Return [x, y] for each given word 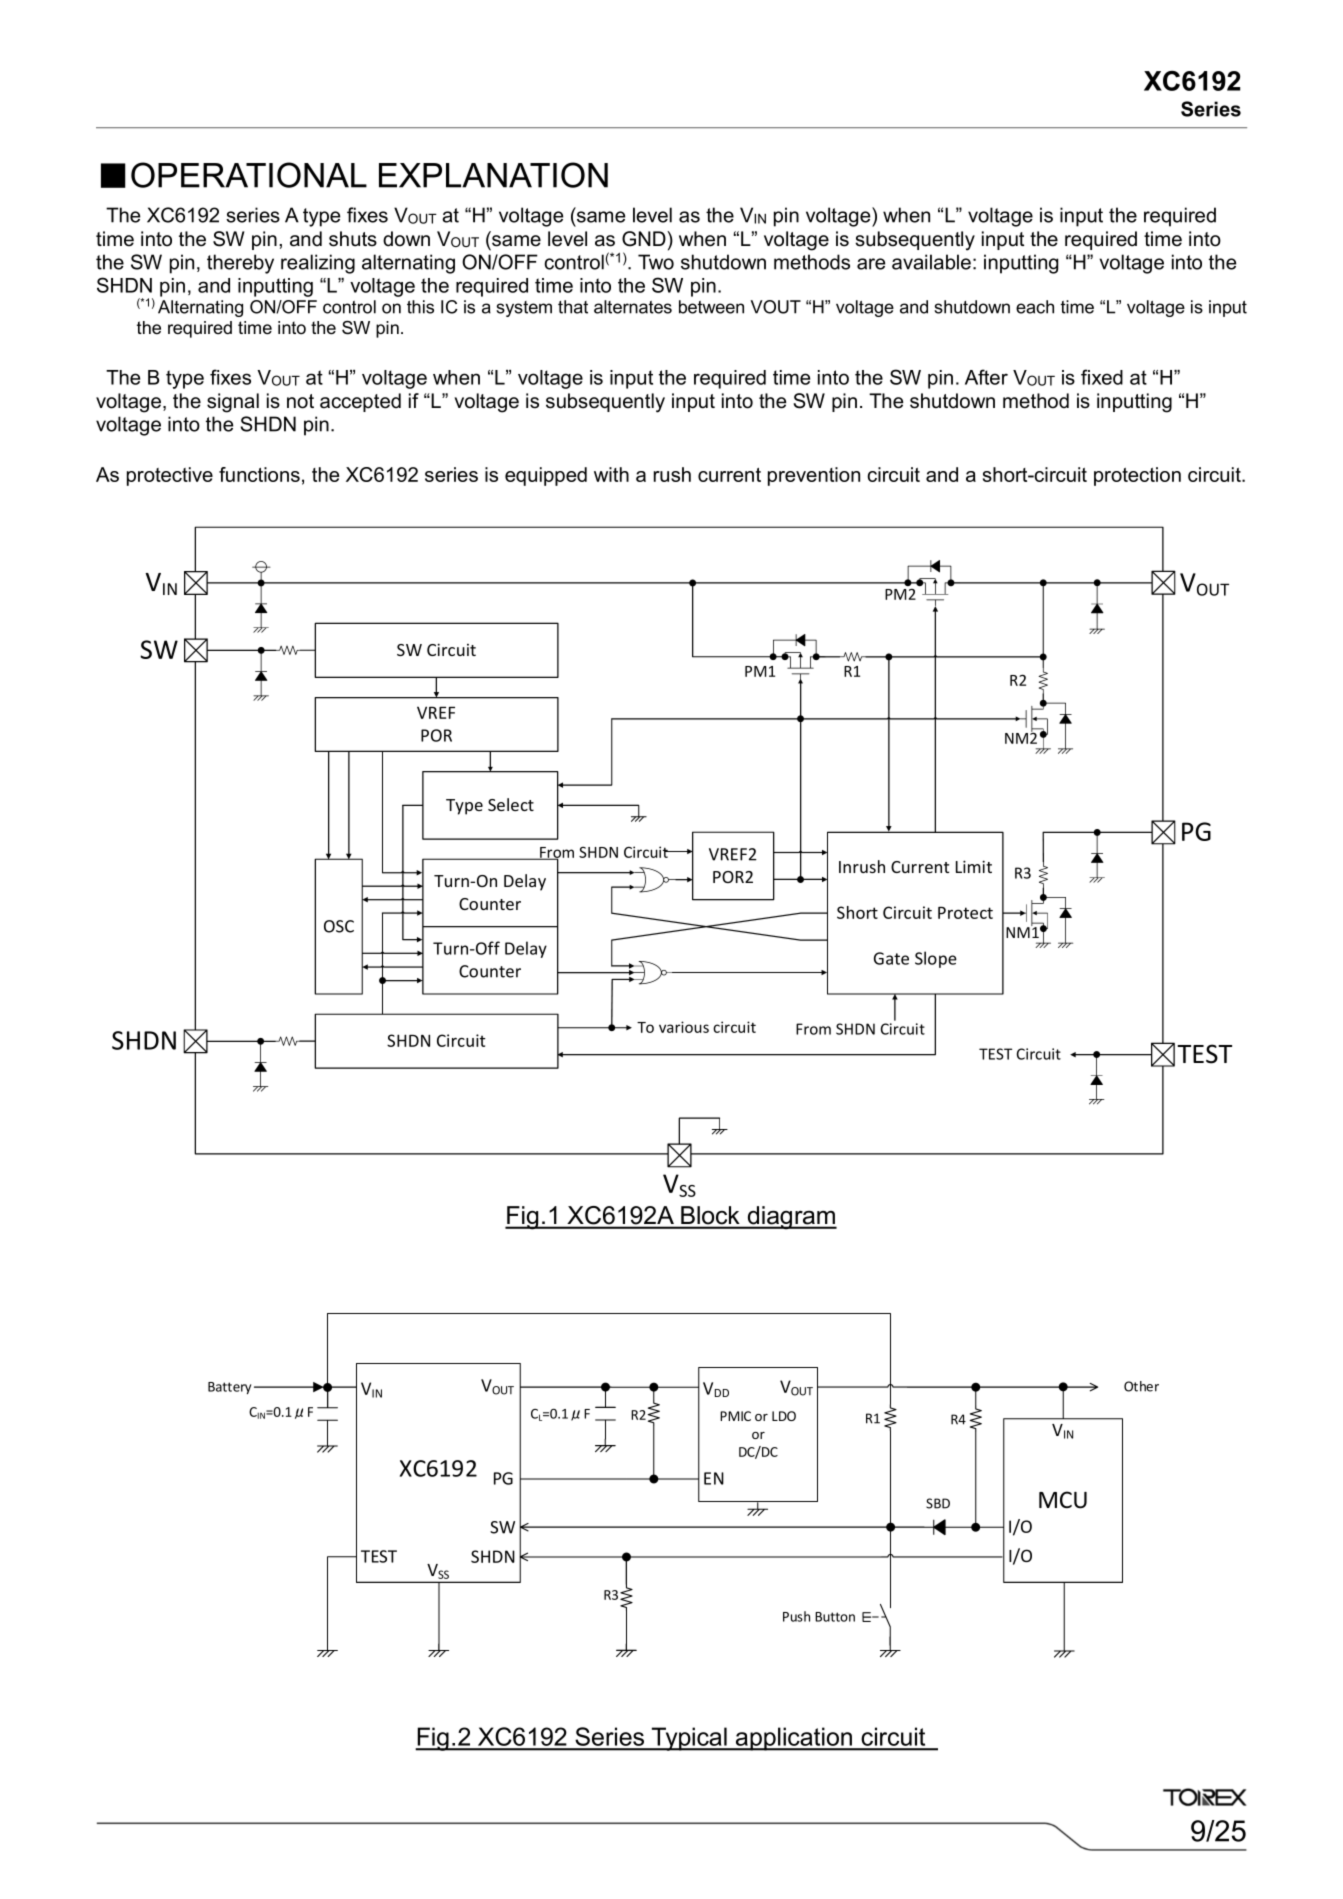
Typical [689, 1739]
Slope [936, 959]
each [1035, 307]
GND [645, 239]
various [684, 1027]
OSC [339, 926]
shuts [353, 239]
